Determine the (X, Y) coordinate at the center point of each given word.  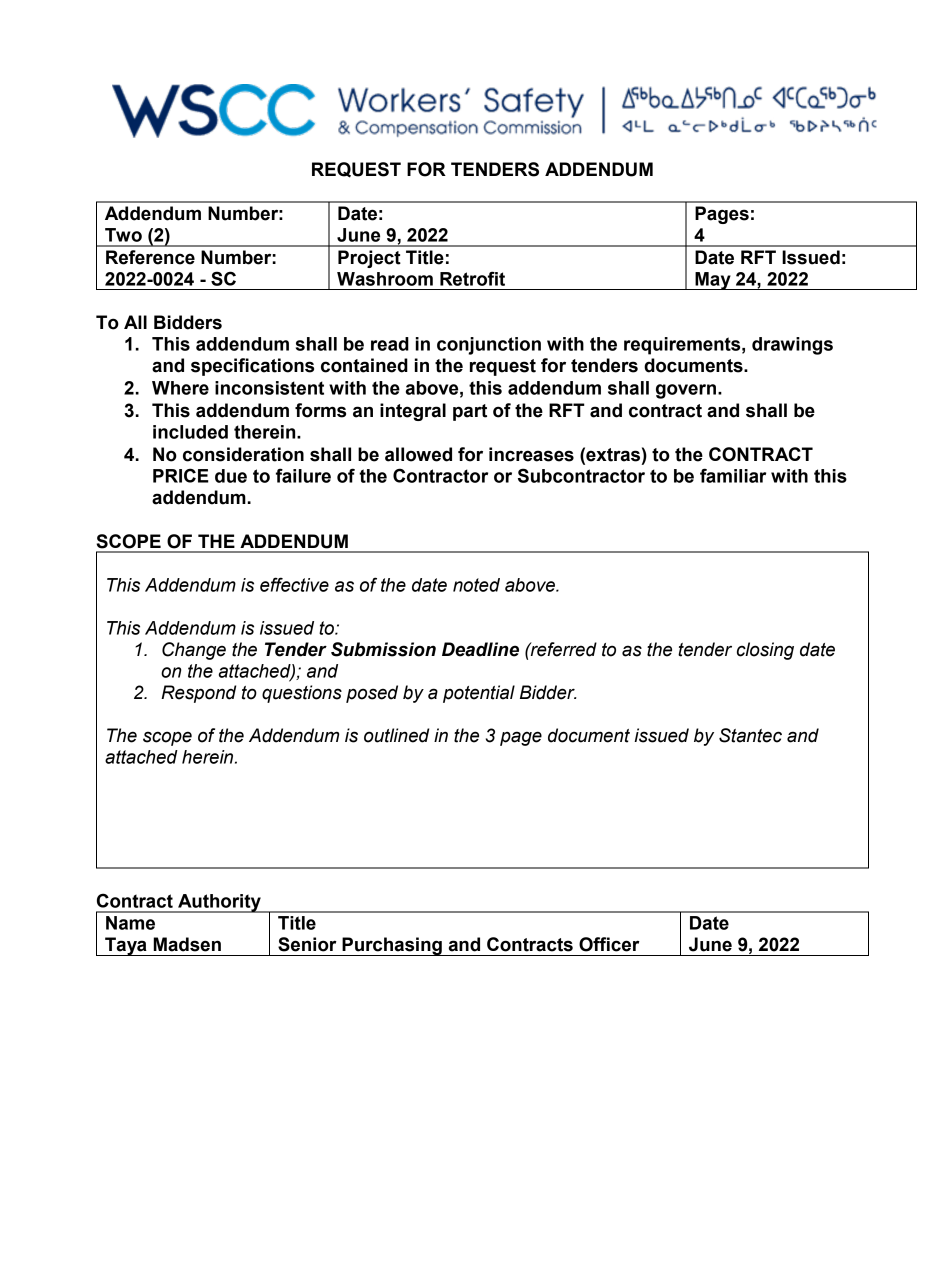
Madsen (187, 944)
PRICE (181, 475)
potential (479, 694)
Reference (150, 257)
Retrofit (472, 278)
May (713, 281)
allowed (418, 454)
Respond (198, 694)
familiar (733, 475)
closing (765, 651)
